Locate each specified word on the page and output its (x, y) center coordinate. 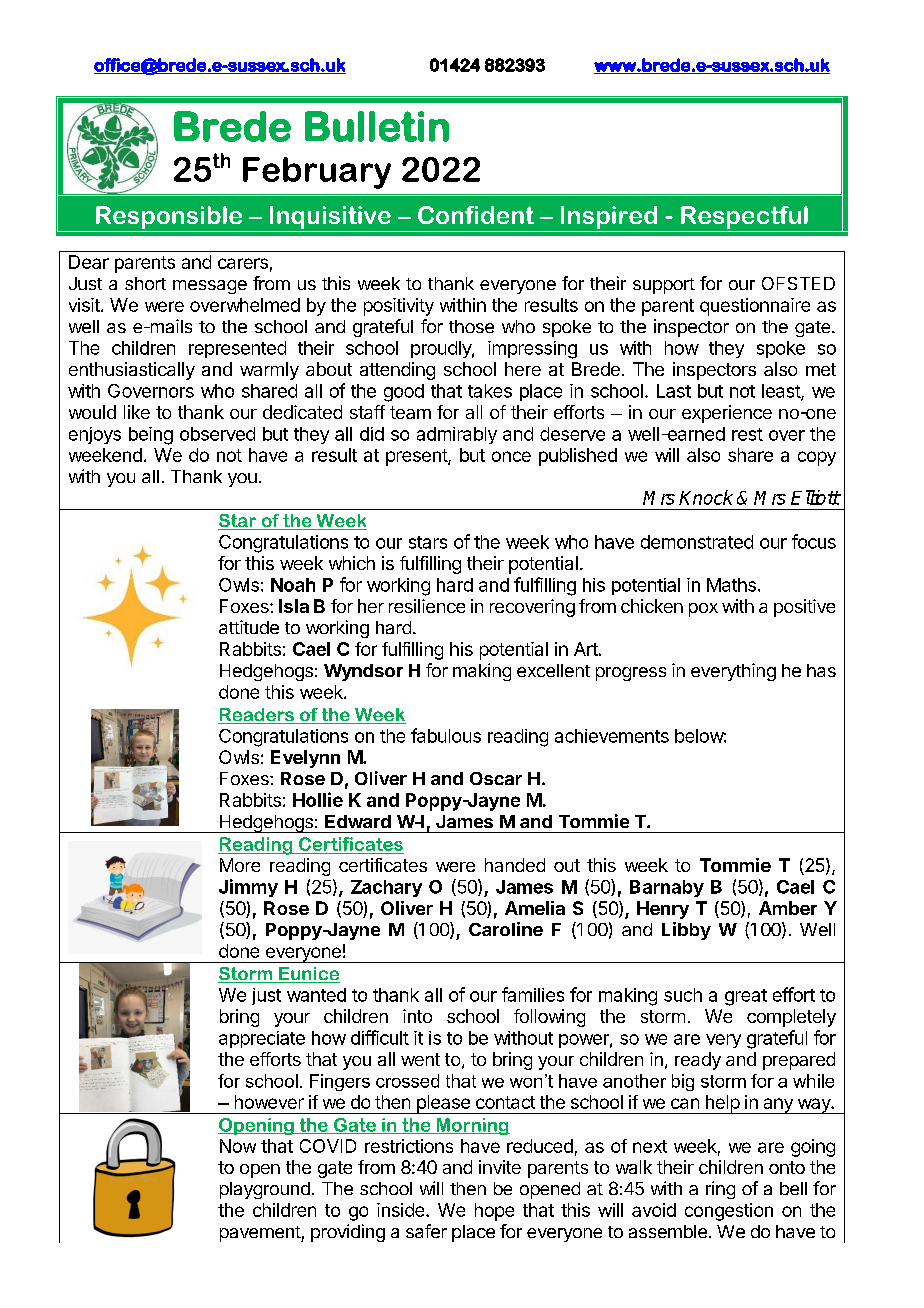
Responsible (169, 219)
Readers (257, 716)
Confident (476, 215)
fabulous (446, 735)
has (821, 670)
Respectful (744, 219)
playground (265, 1190)
